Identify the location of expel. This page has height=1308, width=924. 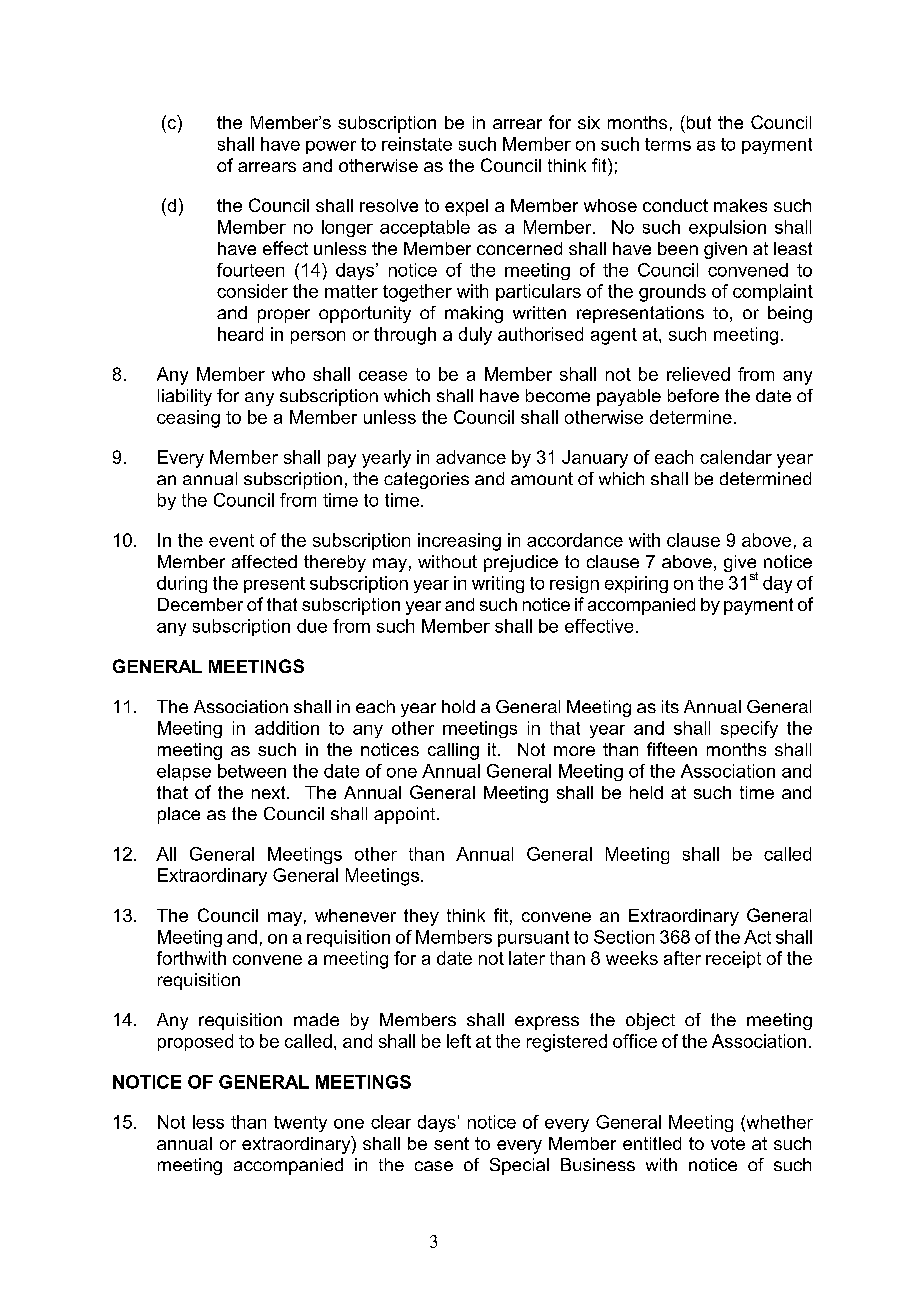
(466, 207).
